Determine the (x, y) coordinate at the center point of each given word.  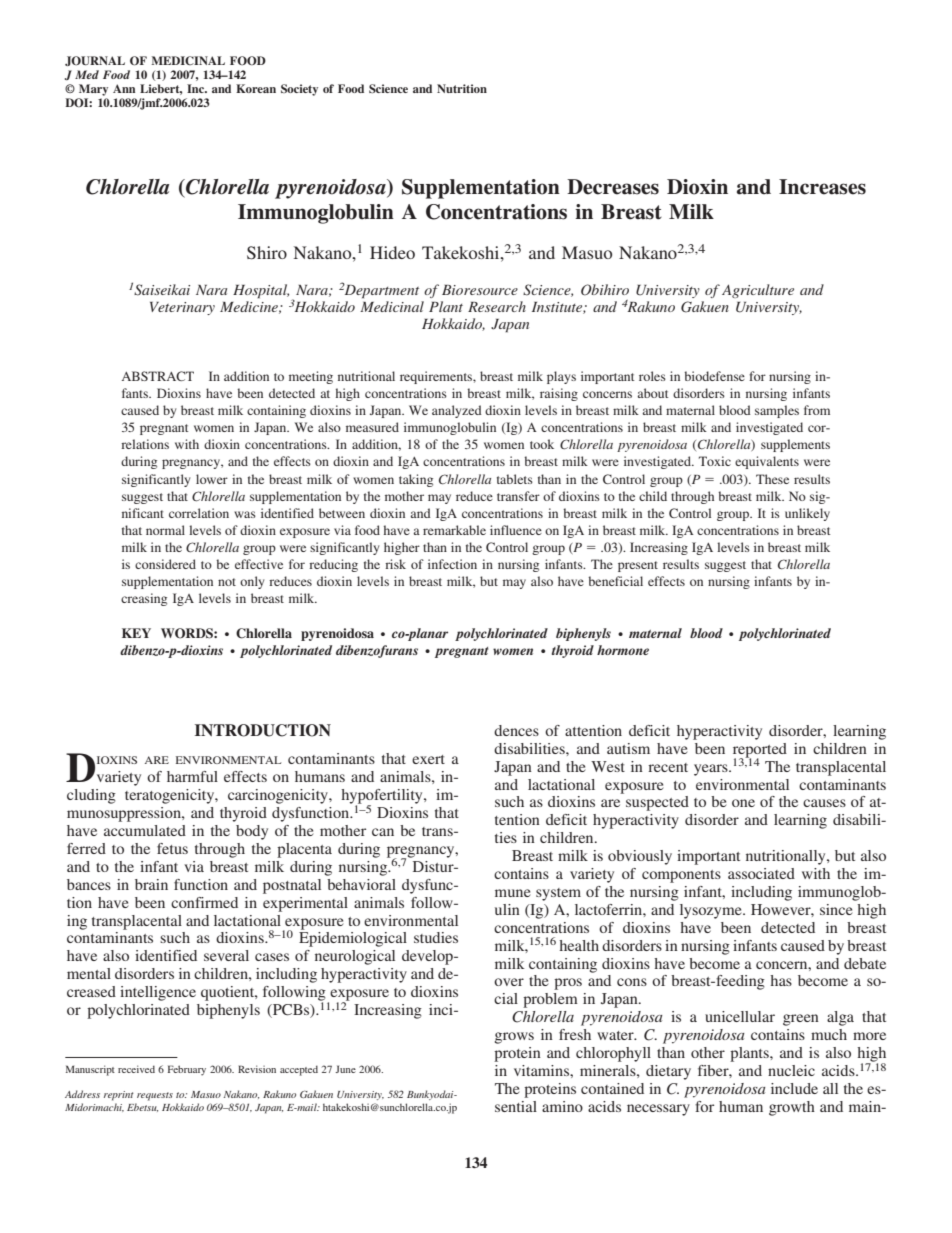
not (227, 582)
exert (428, 759)
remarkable (454, 530)
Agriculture (758, 291)
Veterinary (182, 308)
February (187, 1070)
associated (761, 873)
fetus (172, 848)
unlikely (807, 514)
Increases (822, 187)
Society (299, 90)
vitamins (542, 1070)
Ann (124, 88)
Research (497, 306)
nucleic (791, 1070)
